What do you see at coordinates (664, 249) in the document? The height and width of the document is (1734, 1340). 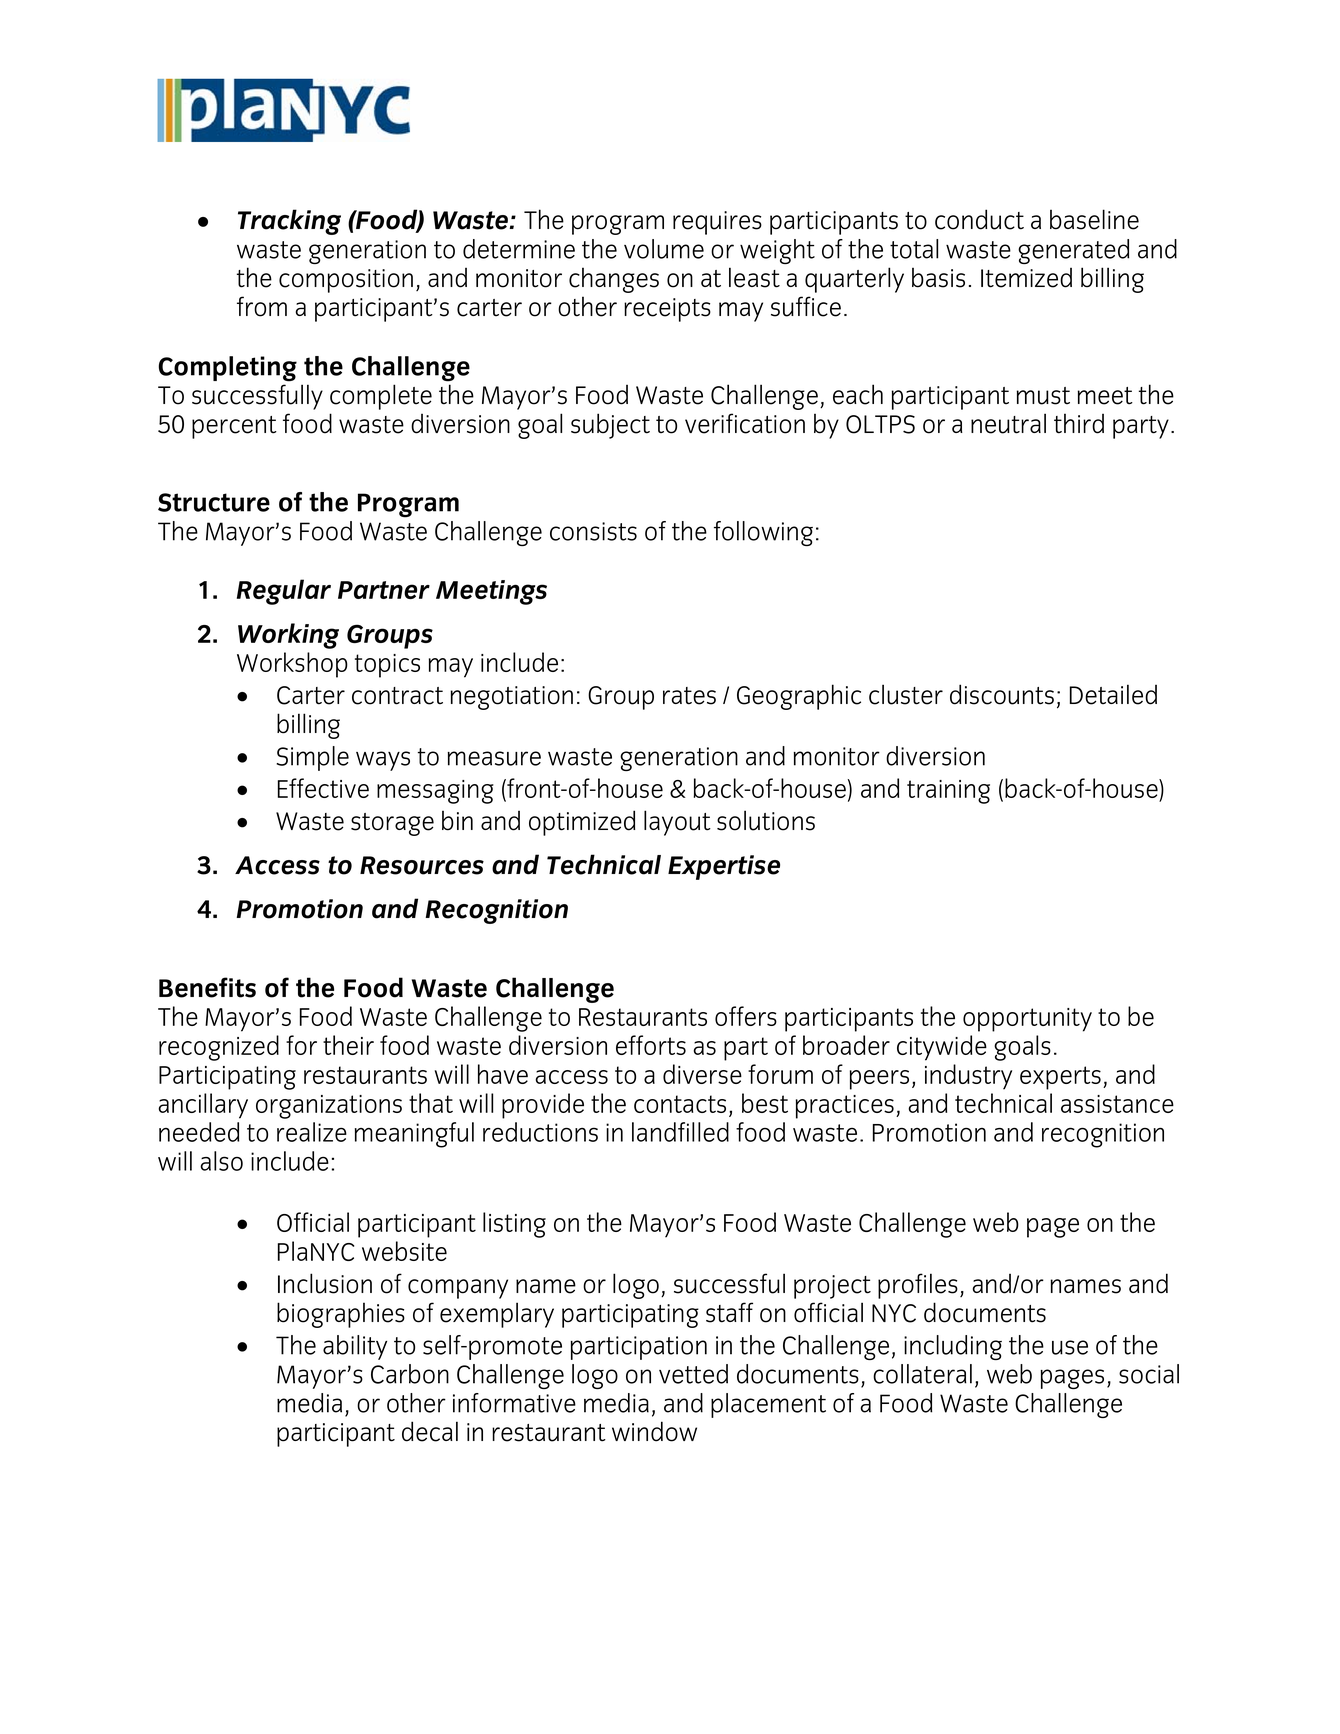 I see `volume` at bounding box center [664, 249].
